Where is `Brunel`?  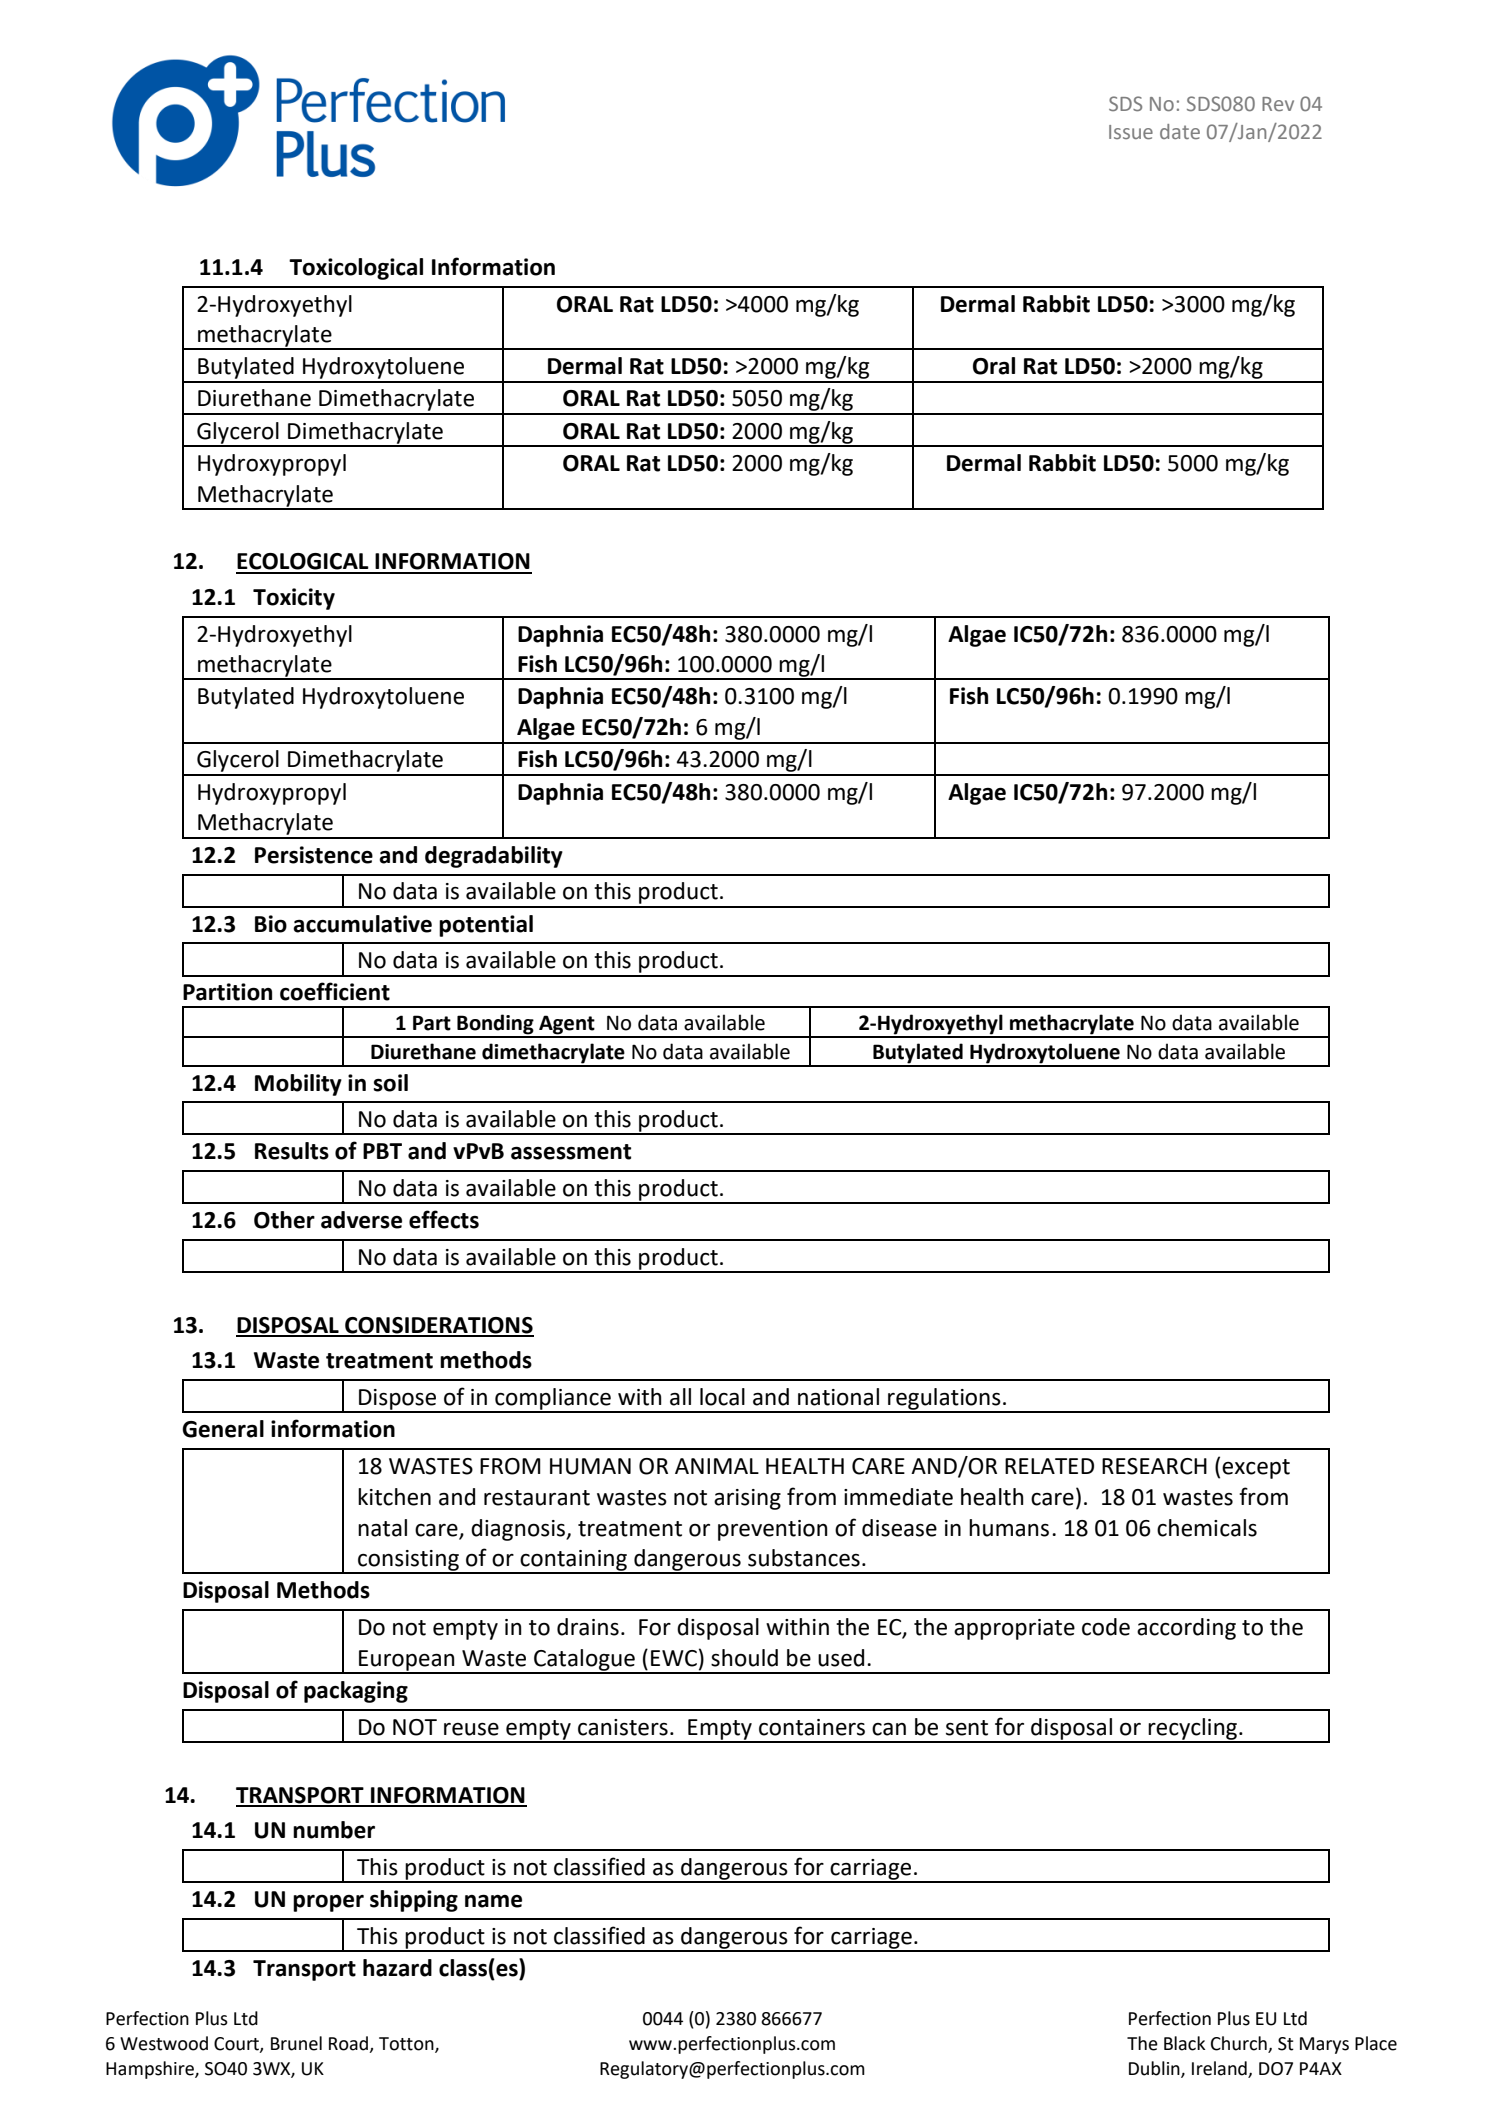 Brunel is located at coordinates (296, 2043).
